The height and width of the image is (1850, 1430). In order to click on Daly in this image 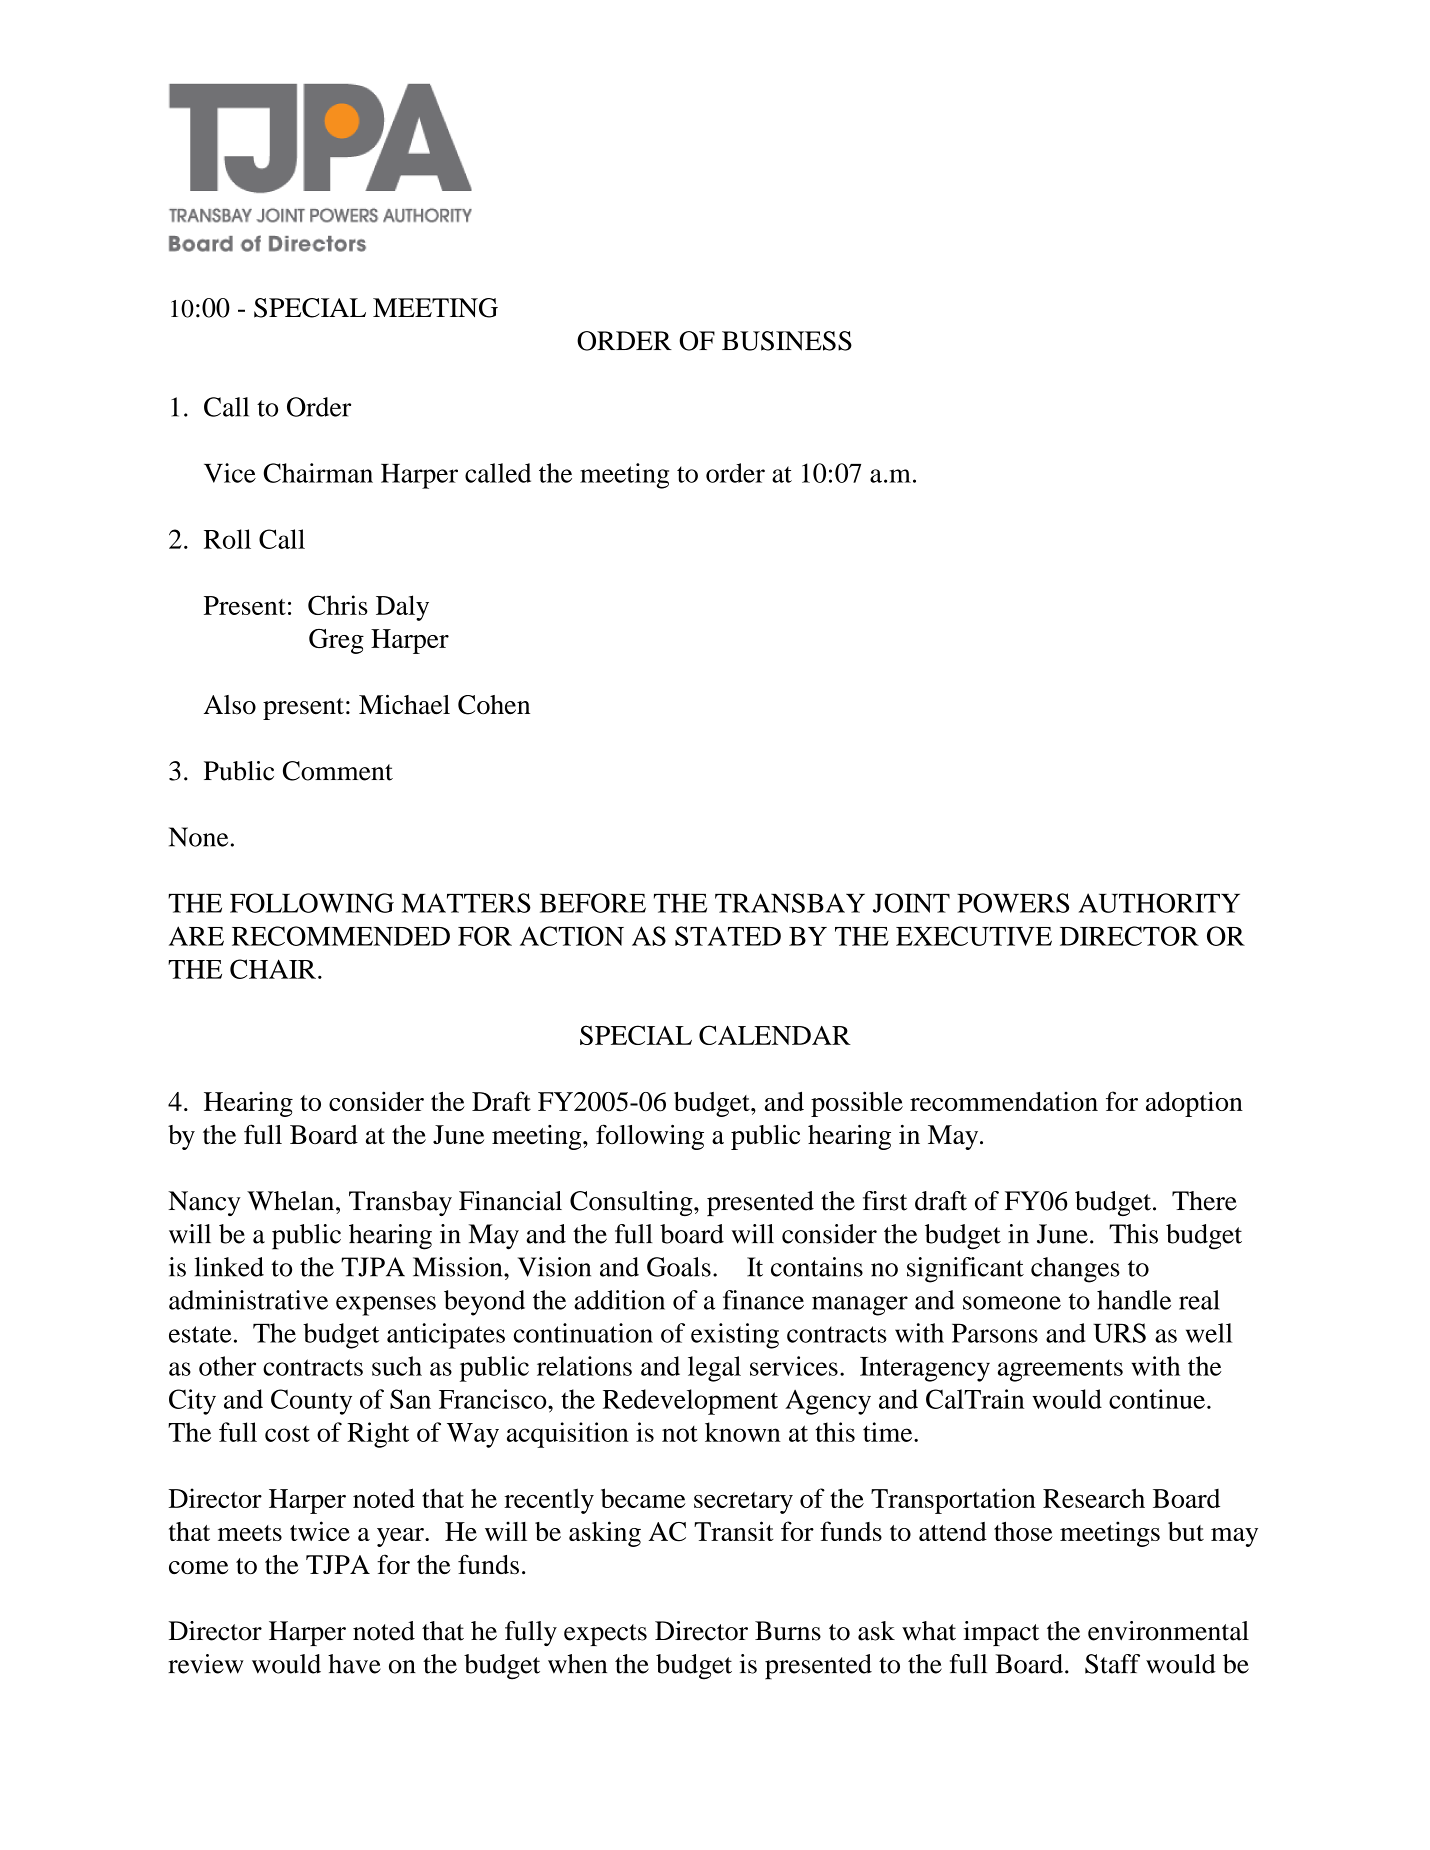, I will do `click(402, 608)`.
